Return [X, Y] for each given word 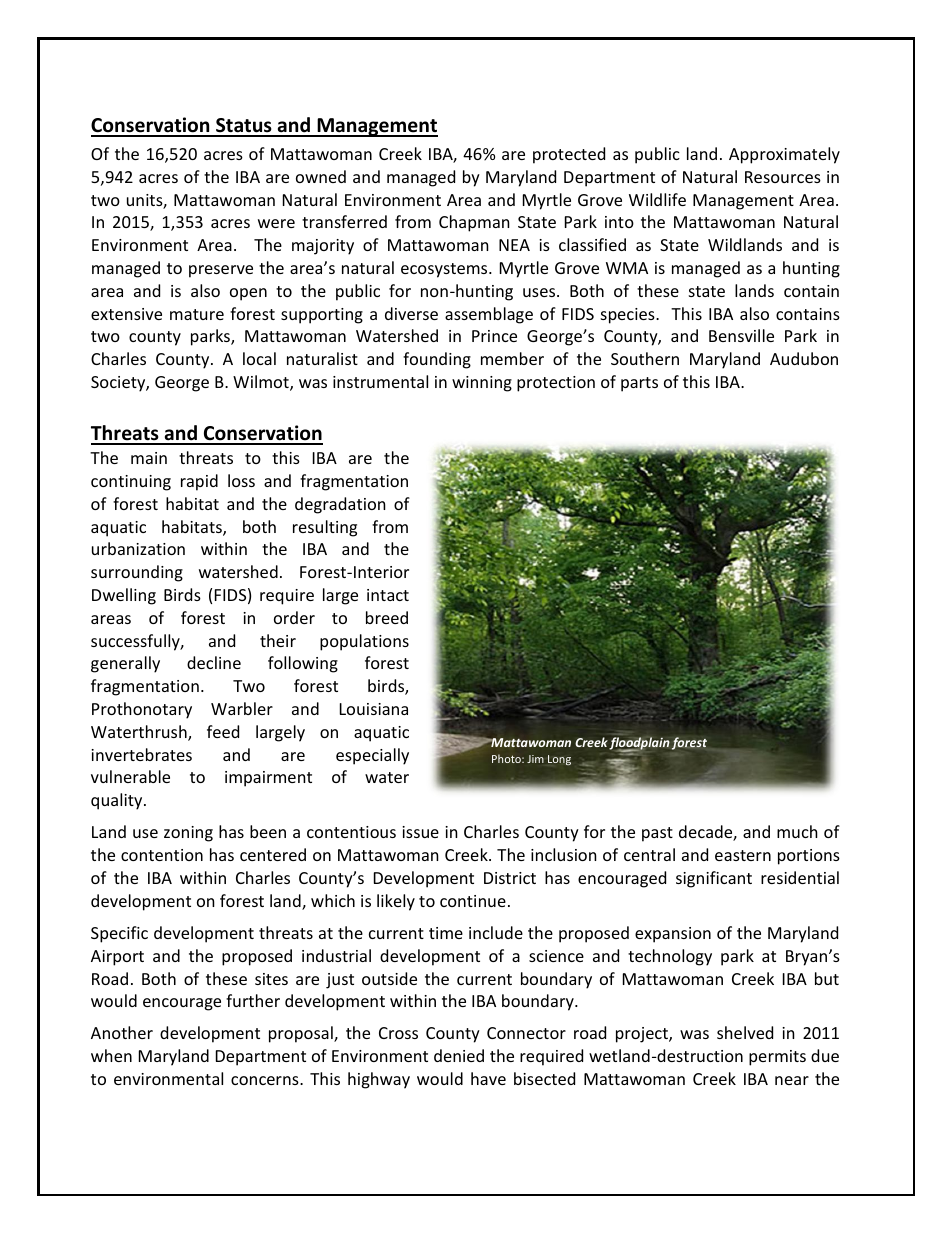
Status [244, 127]
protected [569, 155]
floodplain [639, 744]
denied [459, 1055]
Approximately [784, 155]
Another [122, 1032]
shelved [745, 1032]
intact [388, 595]
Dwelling [124, 596]
